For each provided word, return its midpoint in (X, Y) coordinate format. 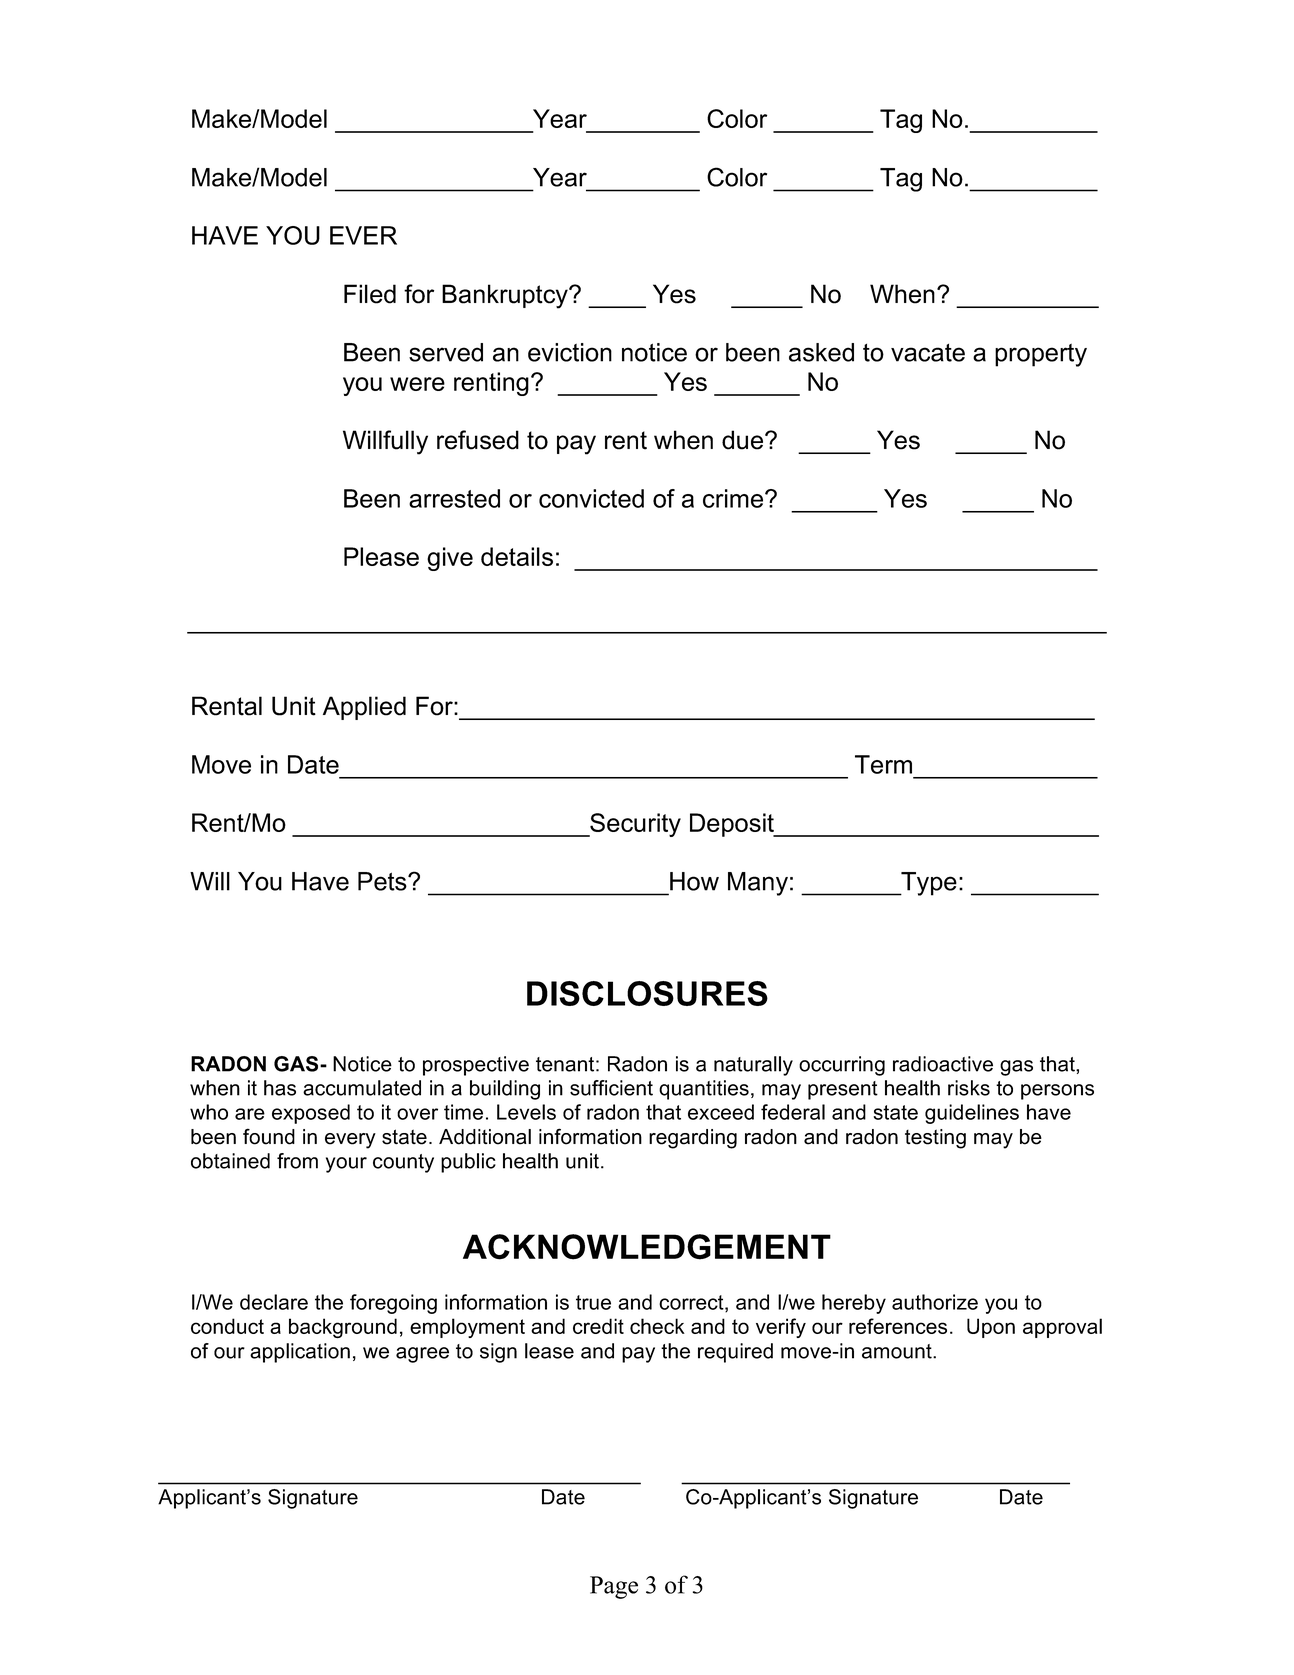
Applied (364, 708)
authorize (935, 1302)
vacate (928, 353)
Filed (370, 294)
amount (898, 1351)
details (517, 556)
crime (734, 498)
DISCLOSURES (647, 993)
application (300, 1353)
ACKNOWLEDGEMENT (647, 1247)
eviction (570, 352)
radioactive (943, 1064)
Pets (383, 881)
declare (274, 1302)
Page (614, 1587)
